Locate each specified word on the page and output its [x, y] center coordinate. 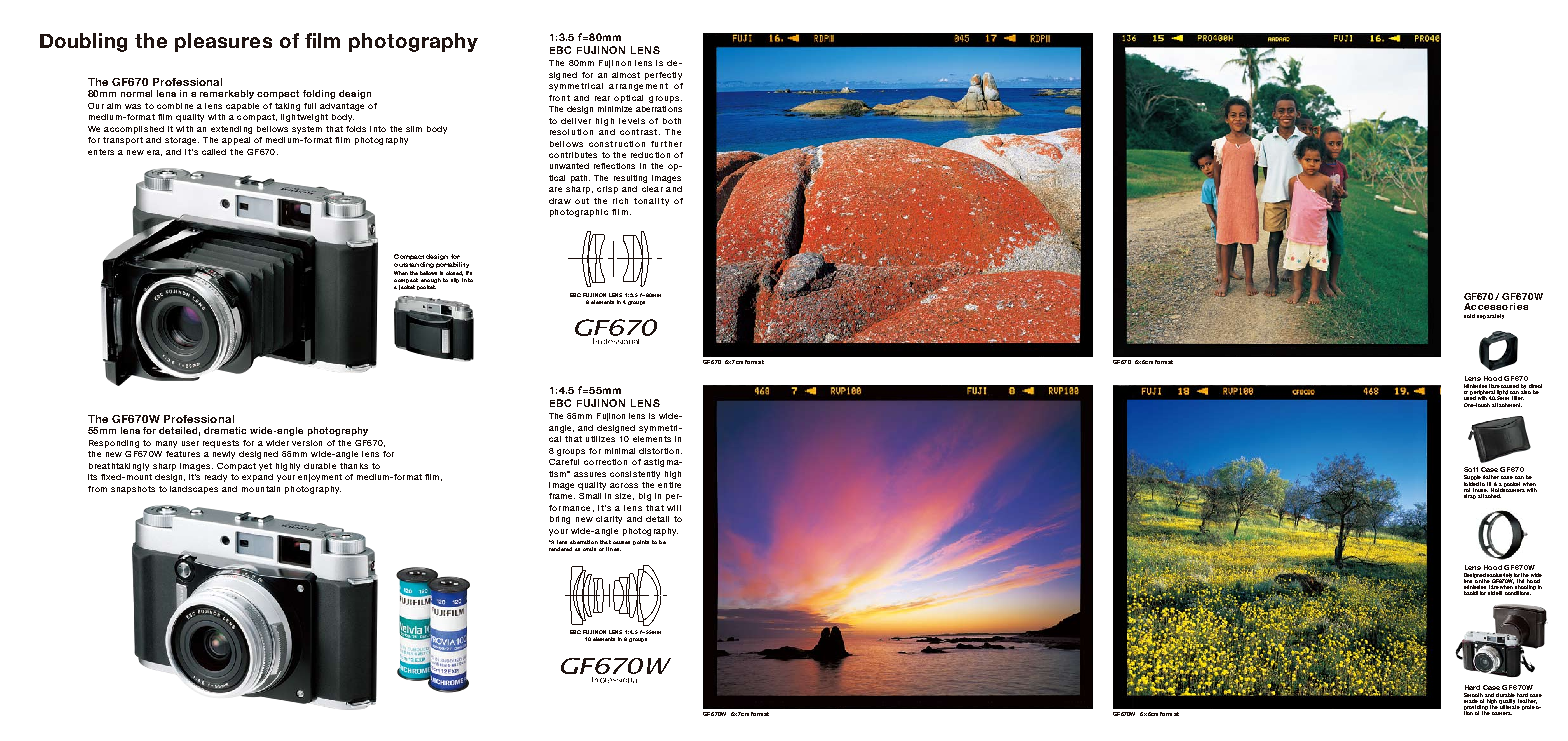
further [666, 144]
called [214, 152]
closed [454, 273]
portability [452, 263]
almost [626, 75]
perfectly [663, 76]
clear [652, 189]
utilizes [600, 439]
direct [1535, 387]
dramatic [225, 430]
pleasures [223, 42]
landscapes [194, 490]
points [641, 542]
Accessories [1496, 306]
